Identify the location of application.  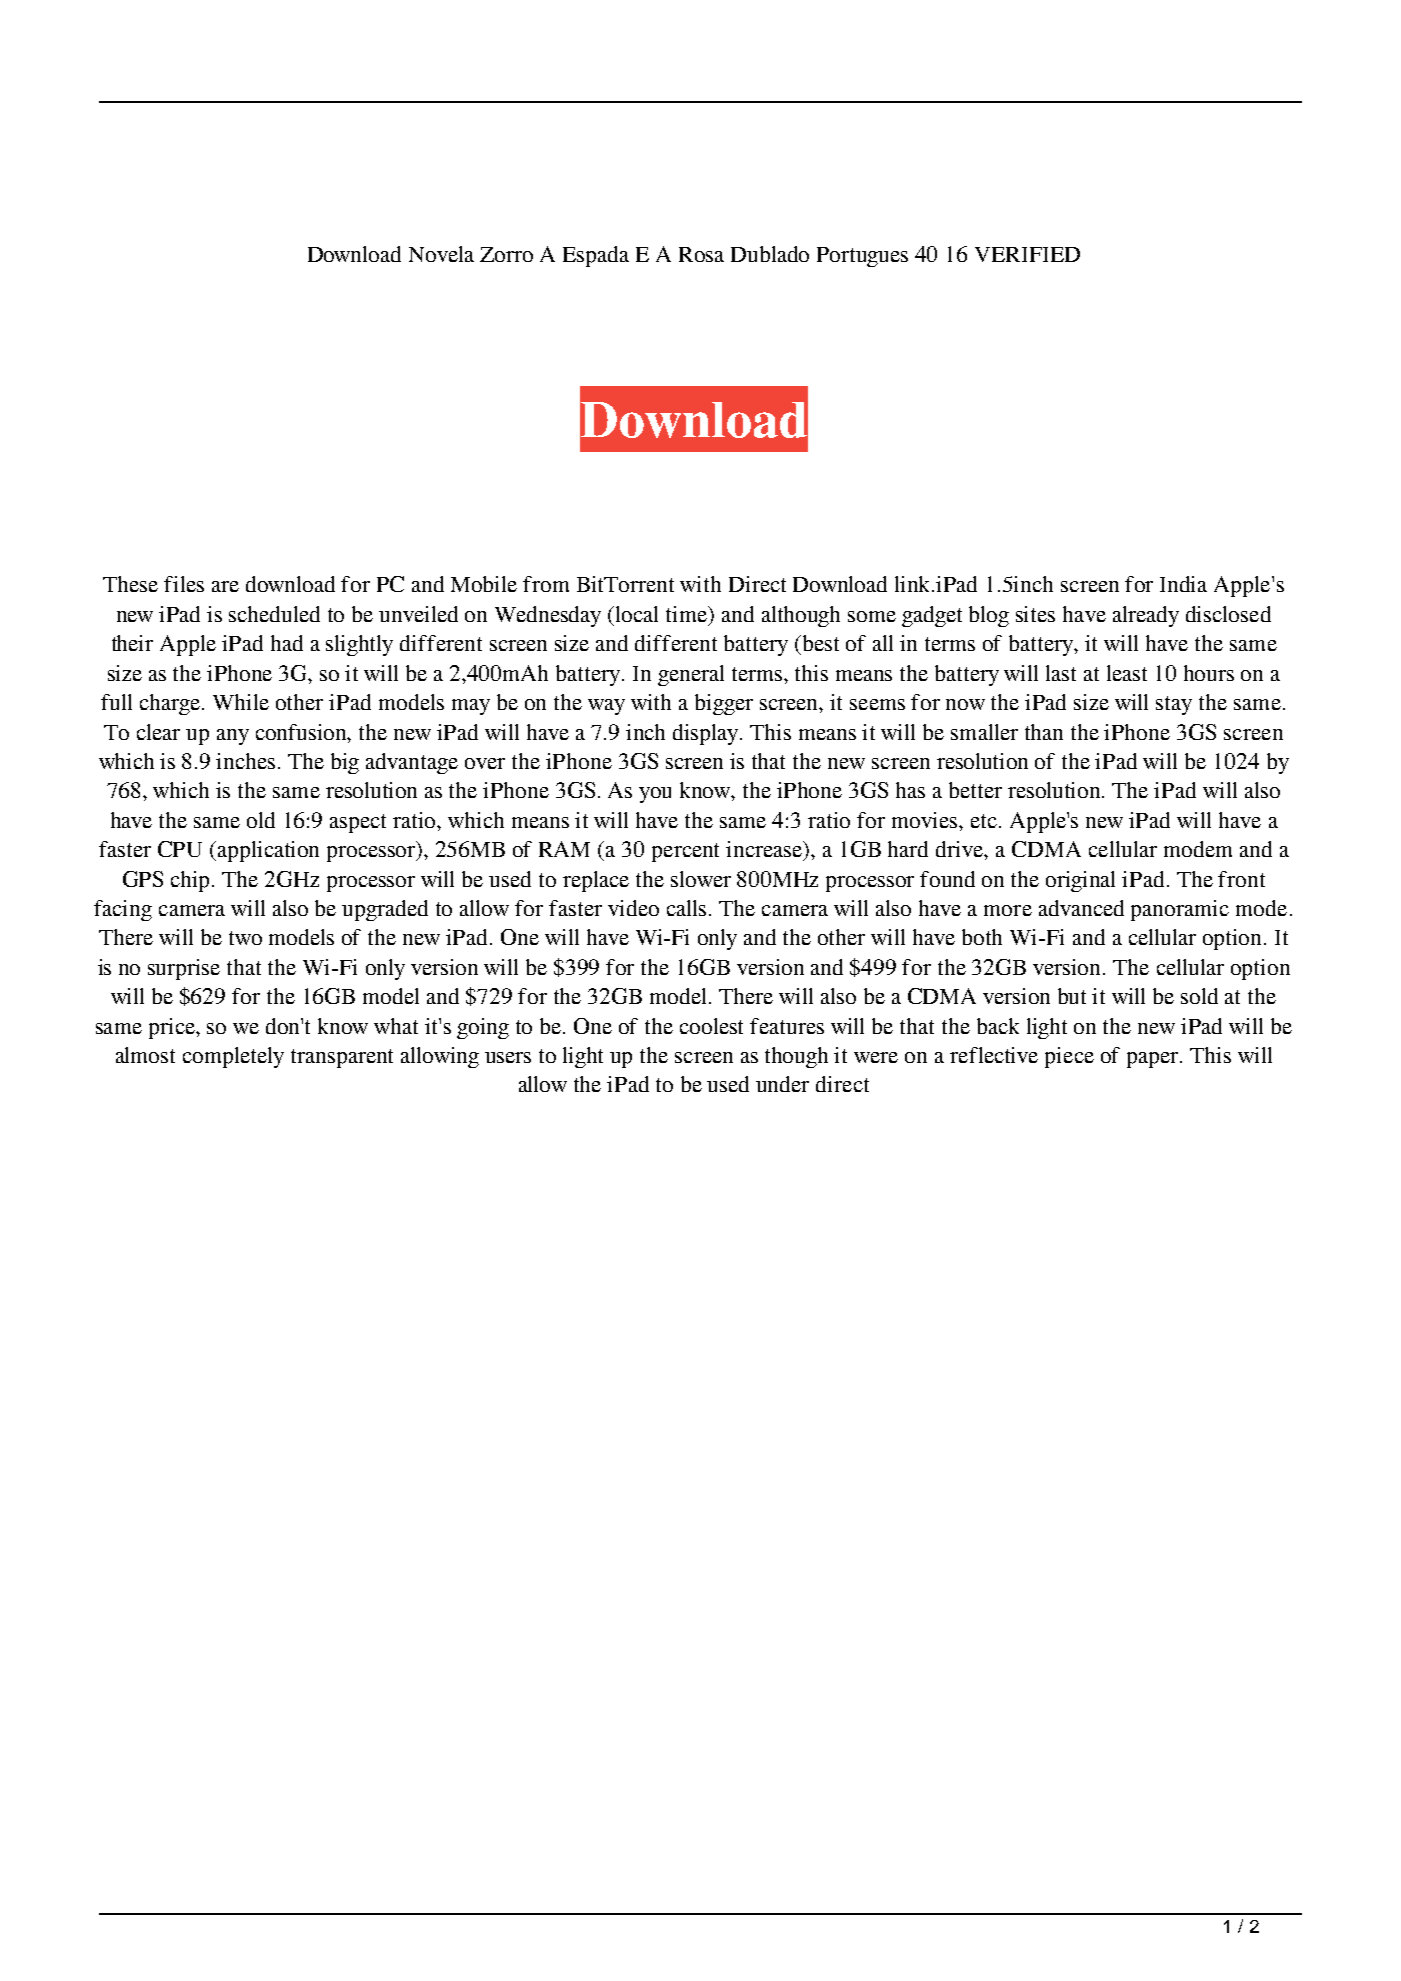
(268, 851).
